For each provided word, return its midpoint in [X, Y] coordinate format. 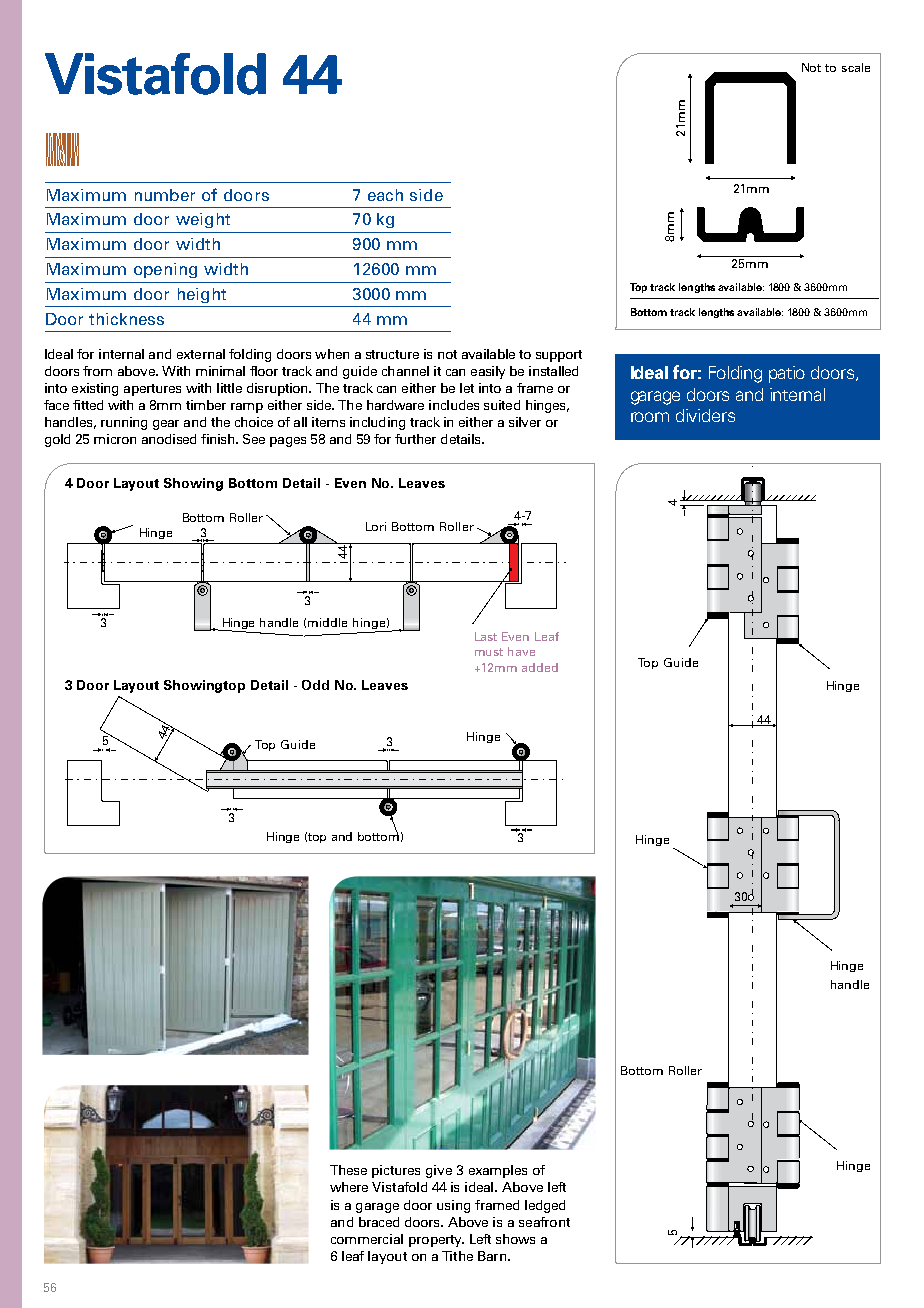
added [540, 667]
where [349, 1187]
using [453, 1206]
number [165, 195]
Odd [315, 685]
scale [856, 67]
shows [515, 1239]
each [385, 195]
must [489, 652]
